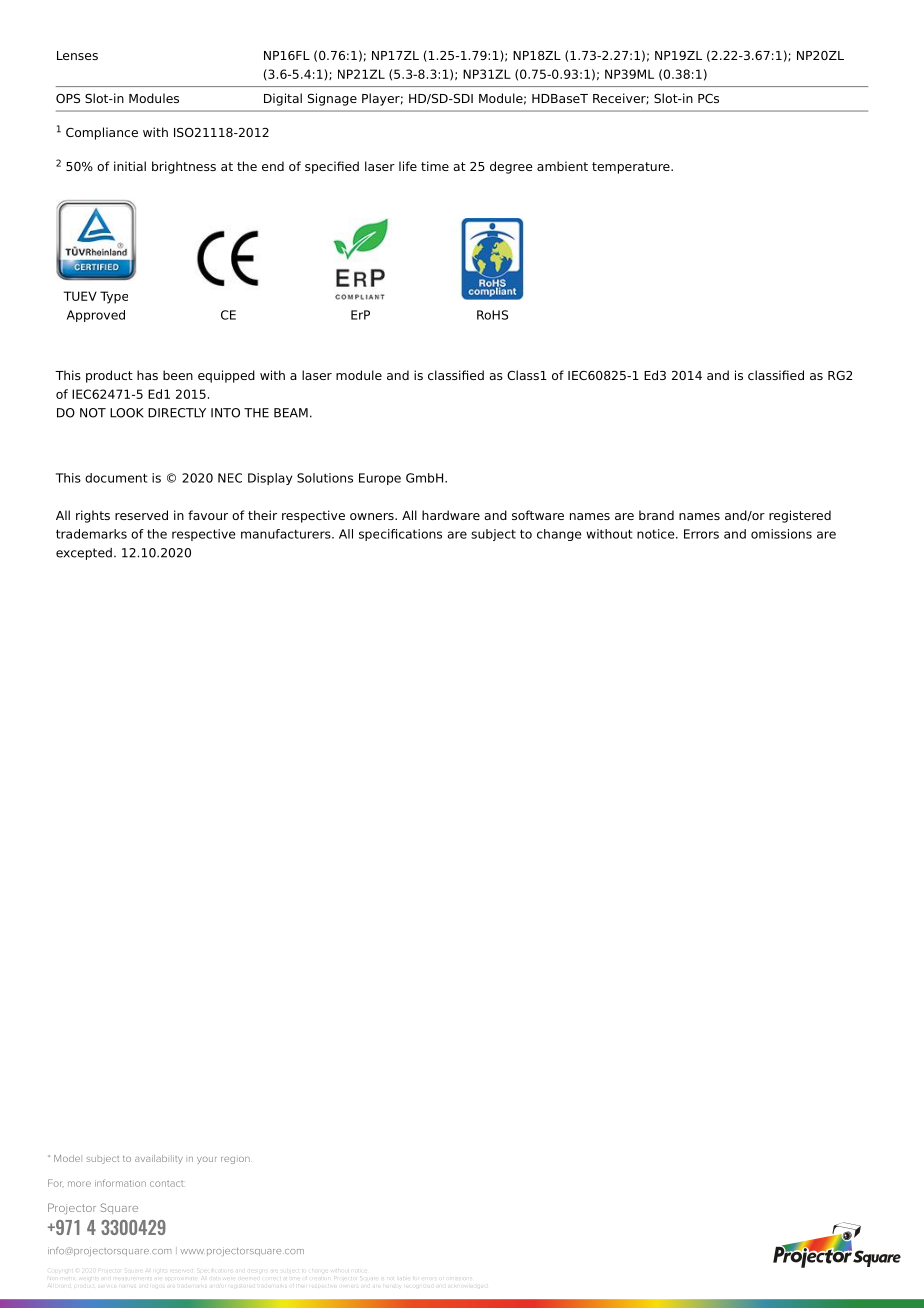 The image size is (924, 1308). What do you see at coordinates (68, 1158) in the page?
I see `Model` at bounding box center [68, 1158].
